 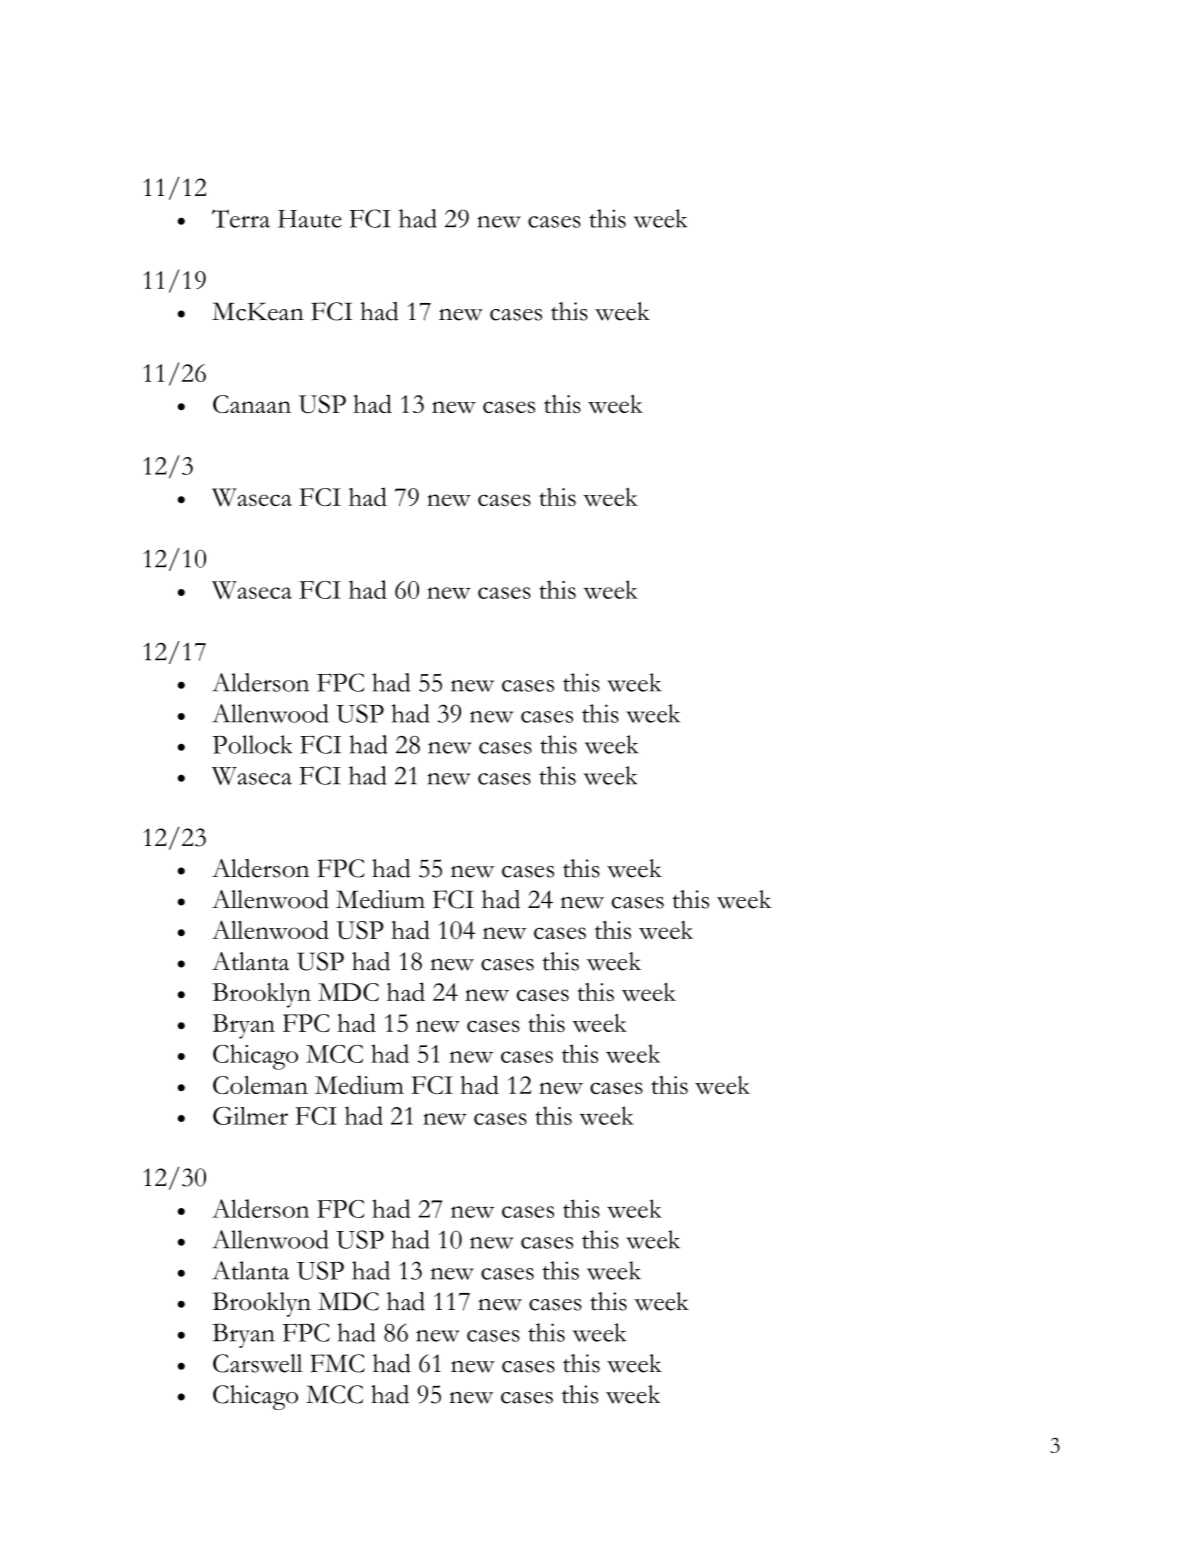 What do you see at coordinates (252, 744) in the page?
I see `Pollock` at bounding box center [252, 744].
